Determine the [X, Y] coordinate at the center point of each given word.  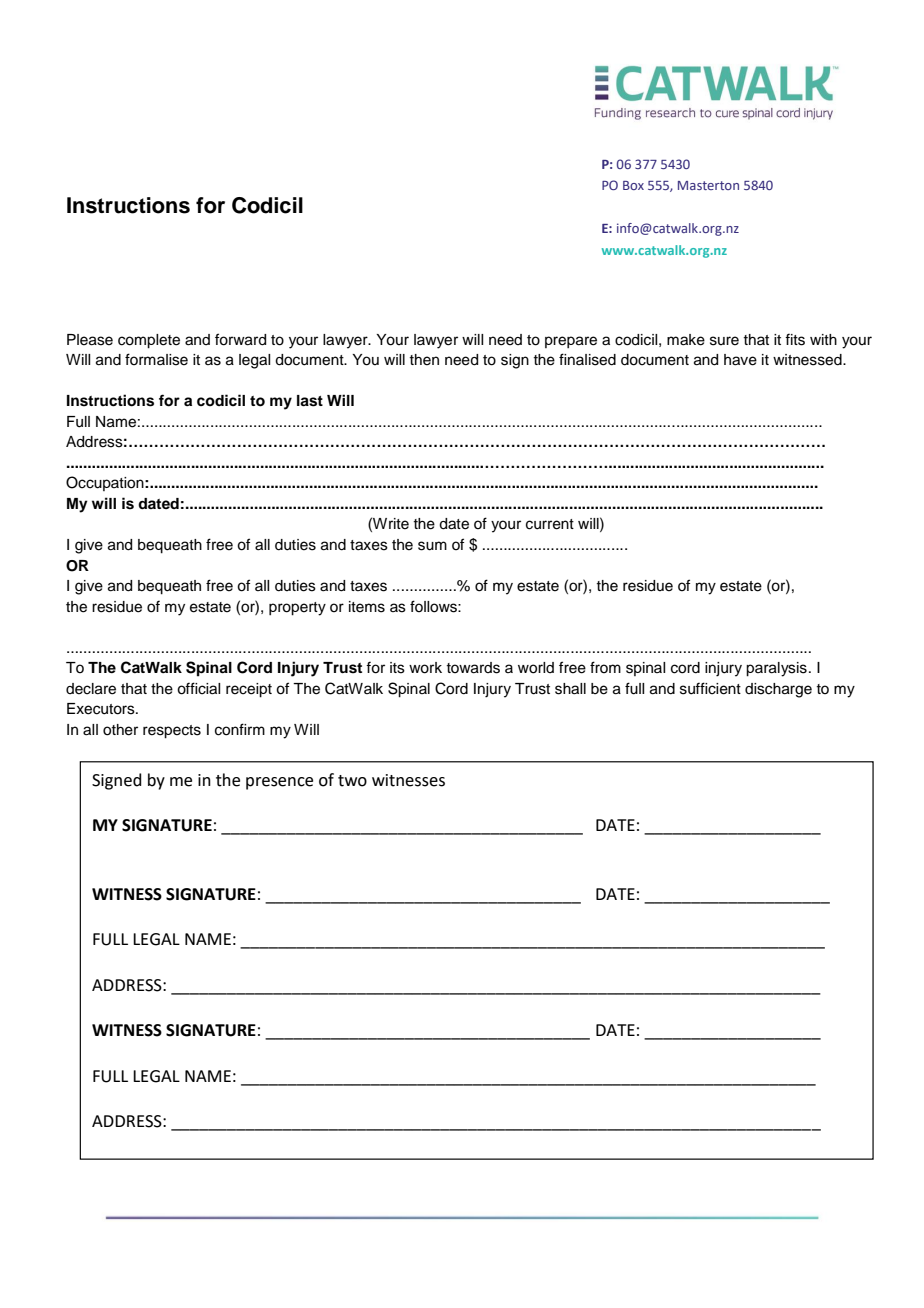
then [424, 360]
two [352, 781]
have [740, 360]
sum [432, 546]
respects [172, 732]
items [367, 607]
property [297, 609]
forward [240, 339]
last [310, 401]
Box [633, 185]
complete [149, 341]
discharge [778, 690]
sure [724, 341]
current [550, 524]
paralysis [776, 669]
